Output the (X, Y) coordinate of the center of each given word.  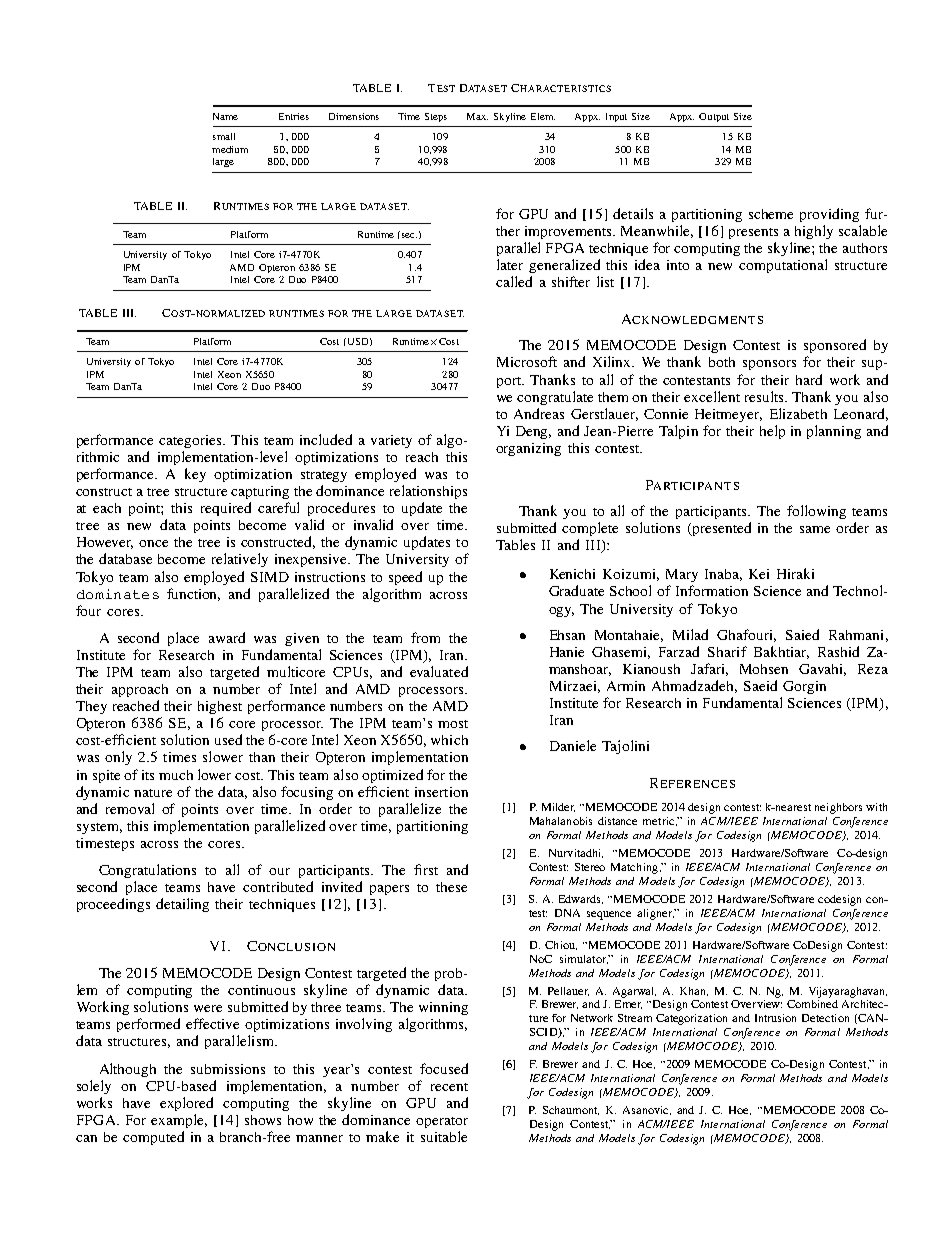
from (425, 637)
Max (477, 116)
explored (186, 1104)
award (227, 637)
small (224, 136)
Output (714, 117)
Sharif (727, 651)
